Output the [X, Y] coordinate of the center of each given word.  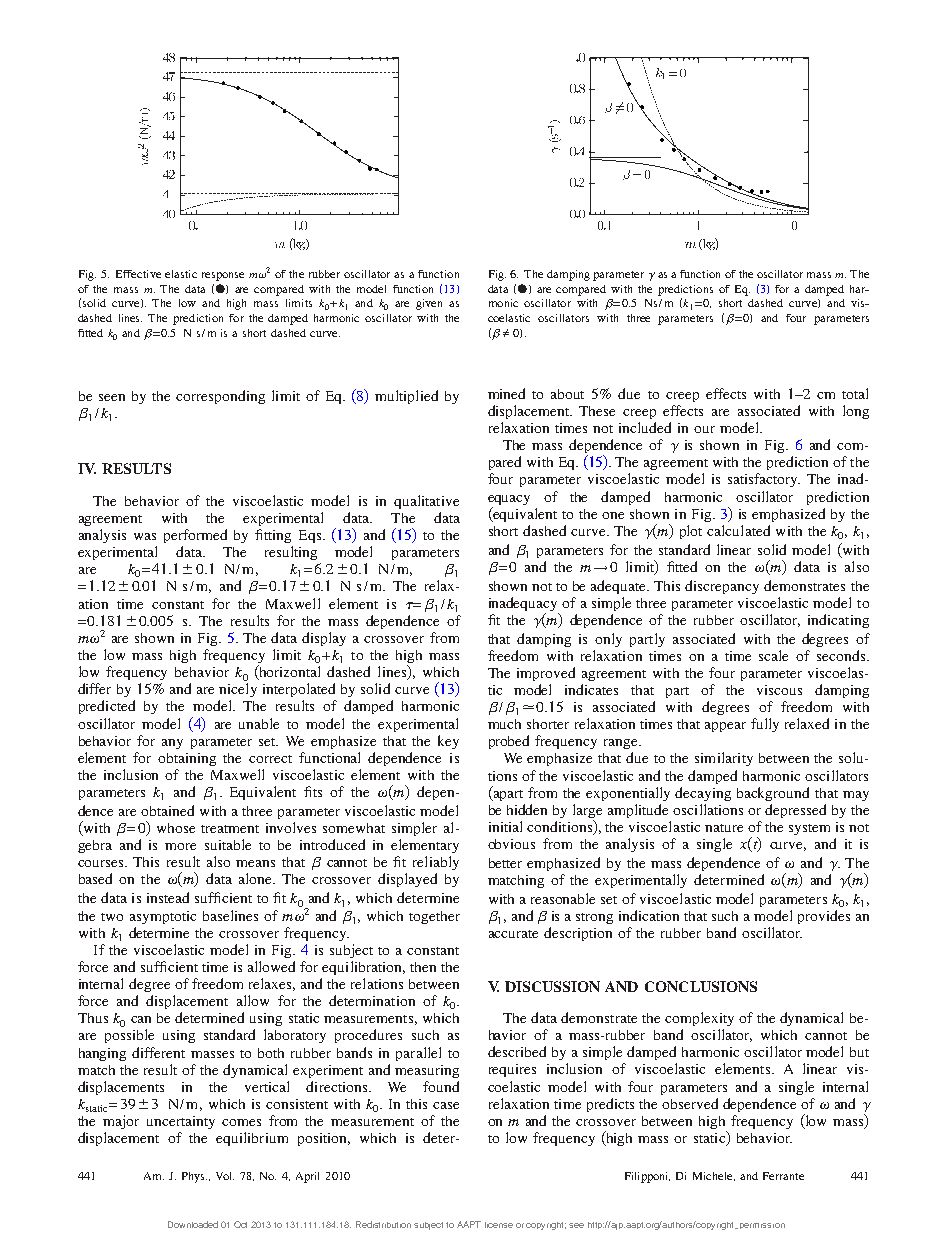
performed [195, 536]
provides [824, 917]
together [434, 917]
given [429, 304]
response [223, 276]
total [855, 393]
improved [546, 674]
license [499, 1225]
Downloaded [193, 1224]
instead [168, 897]
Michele [714, 1176]
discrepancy [722, 587]
